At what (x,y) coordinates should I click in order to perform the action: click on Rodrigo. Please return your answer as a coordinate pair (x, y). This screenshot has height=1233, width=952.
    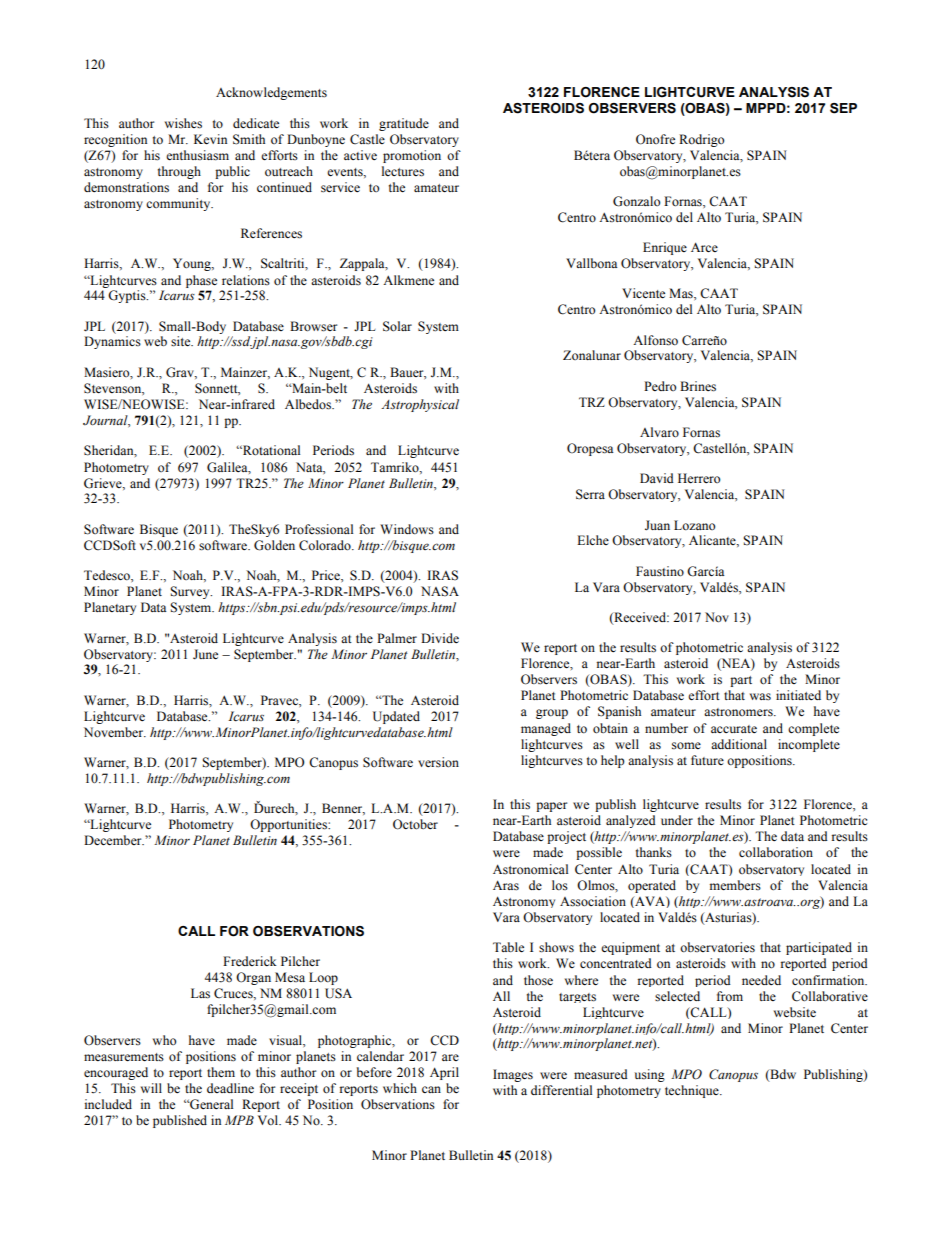
    Looking at the image, I should click on (701, 140).
